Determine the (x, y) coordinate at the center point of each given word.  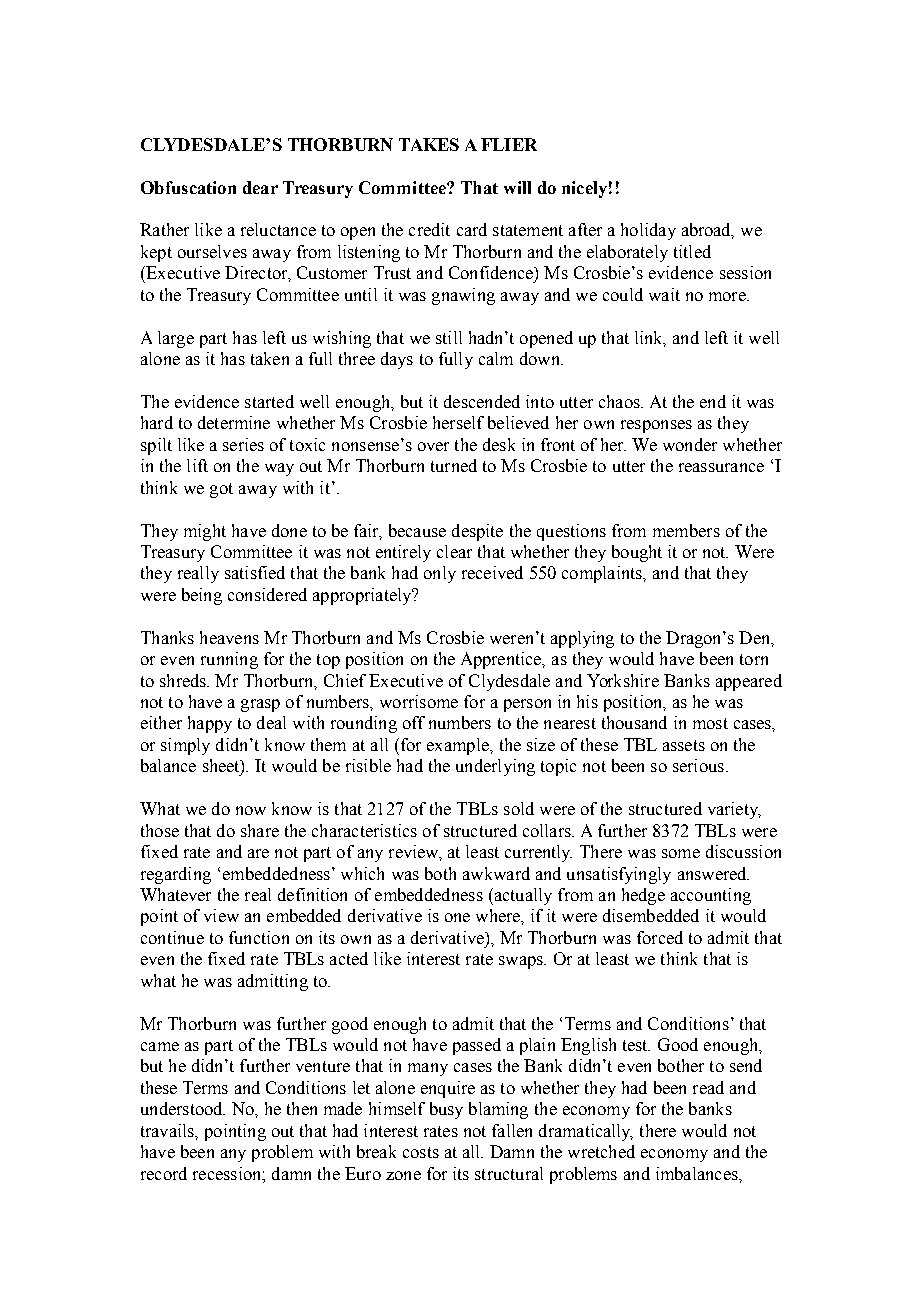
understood (183, 1108)
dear (260, 187)
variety (734, 810)
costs (421, 1152)
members (686, 530)
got (221, 490)
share (260, 830)
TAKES (429, 144)
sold (519, 808)
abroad (708, 231)
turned (454, 465)
